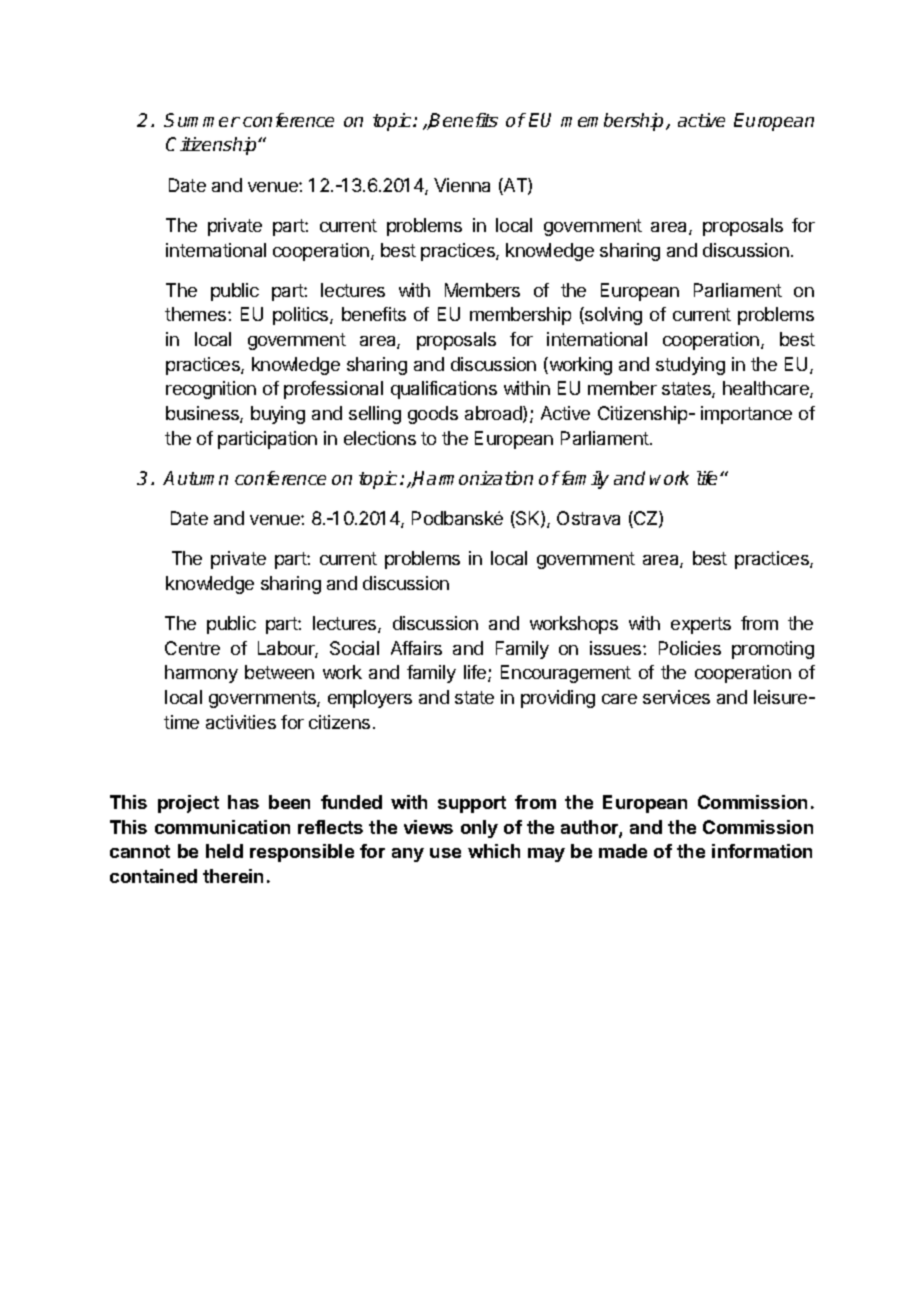  What do you see at coordinates (445, 853) in the screenshot?
I see `use` at bounding box center [445, 853].
